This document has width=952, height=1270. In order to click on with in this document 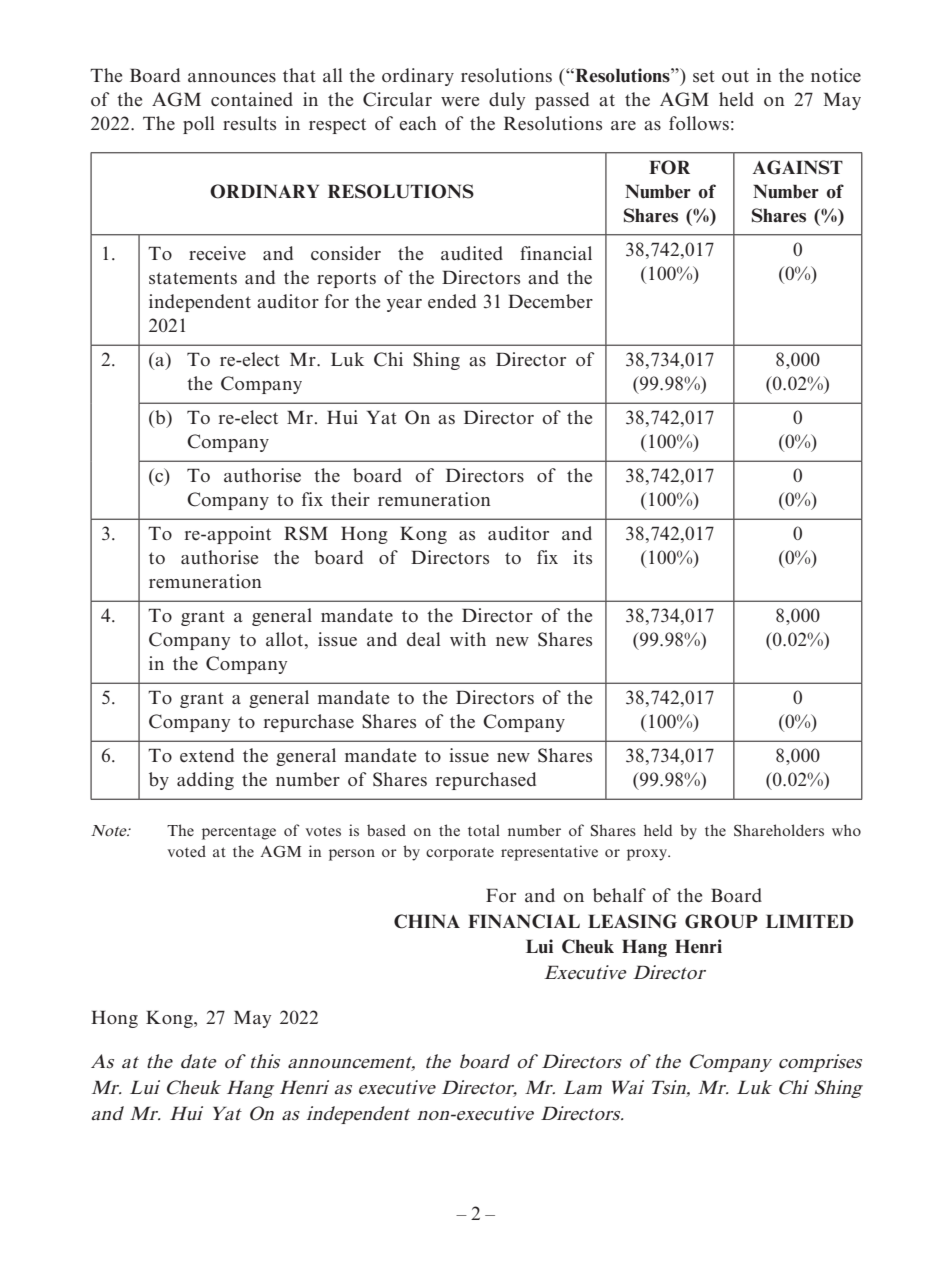, I will do `click(468, 639)`.
